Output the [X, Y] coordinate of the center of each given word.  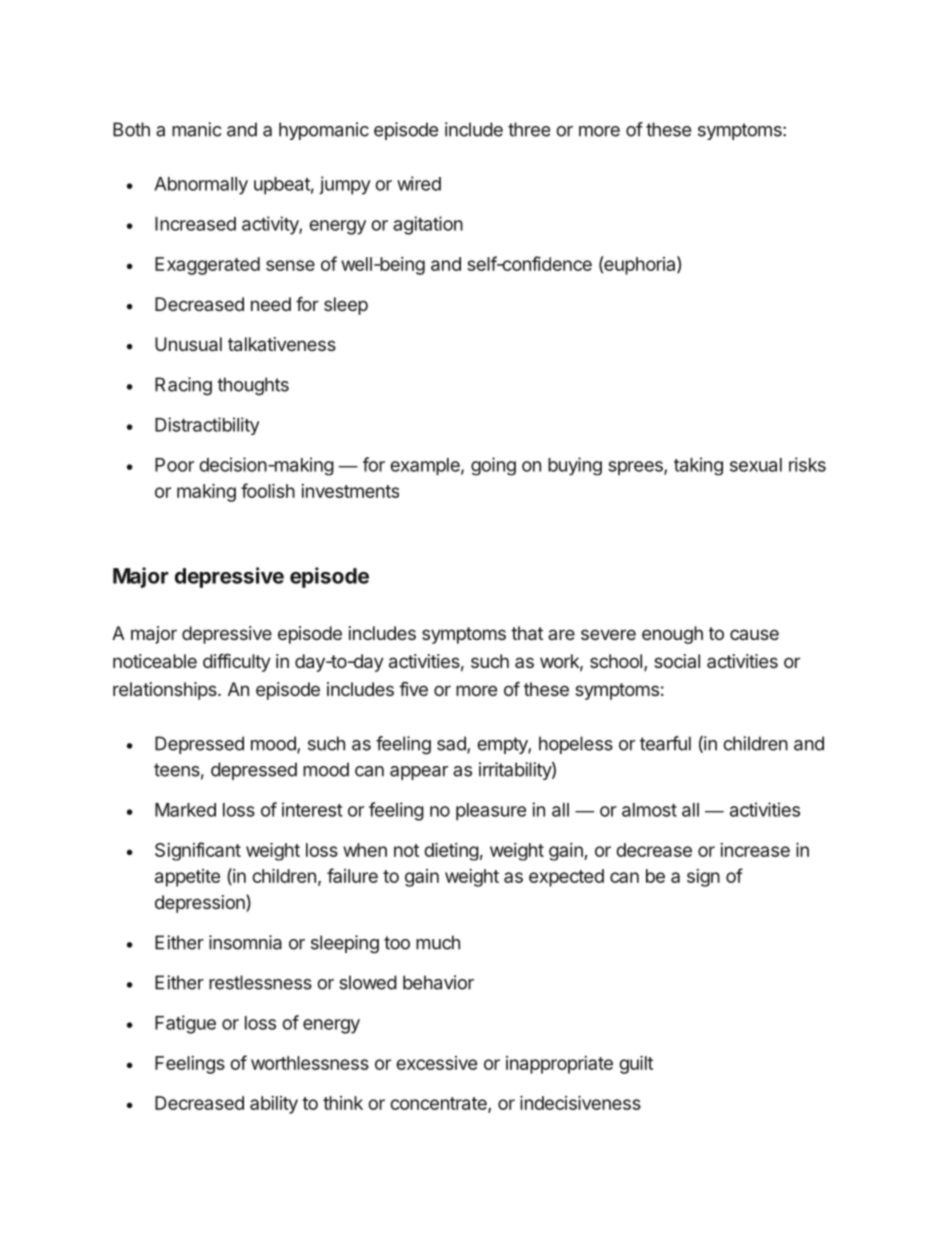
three [529, 129]
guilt [636, 1065]
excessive [436, 1063]
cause [754, 634]
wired [419, 183]
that [527, 633]
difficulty [237, 663]
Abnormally [201, 186]
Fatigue [185, 1024]
